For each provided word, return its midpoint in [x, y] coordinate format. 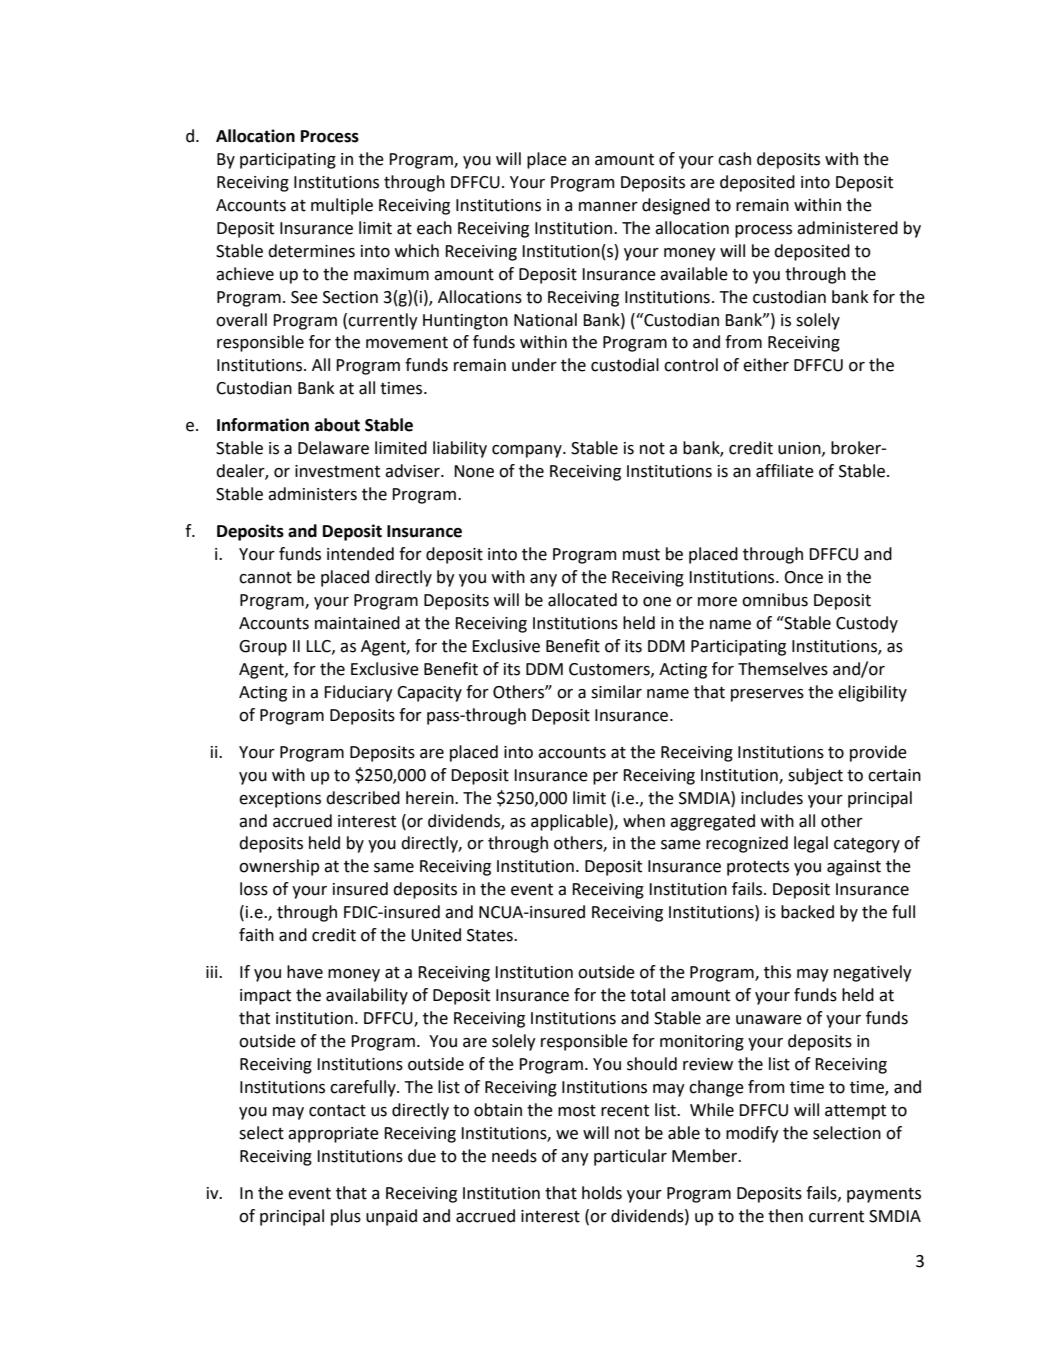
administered [847, 228]
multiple [342, 206]
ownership [279, 867]
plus [346, 1217]
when [644, 821]
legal [811, 844]
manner [608, 207]
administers [312, 494]
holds [602, 1193]
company [528, 451]
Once [803, 577]
